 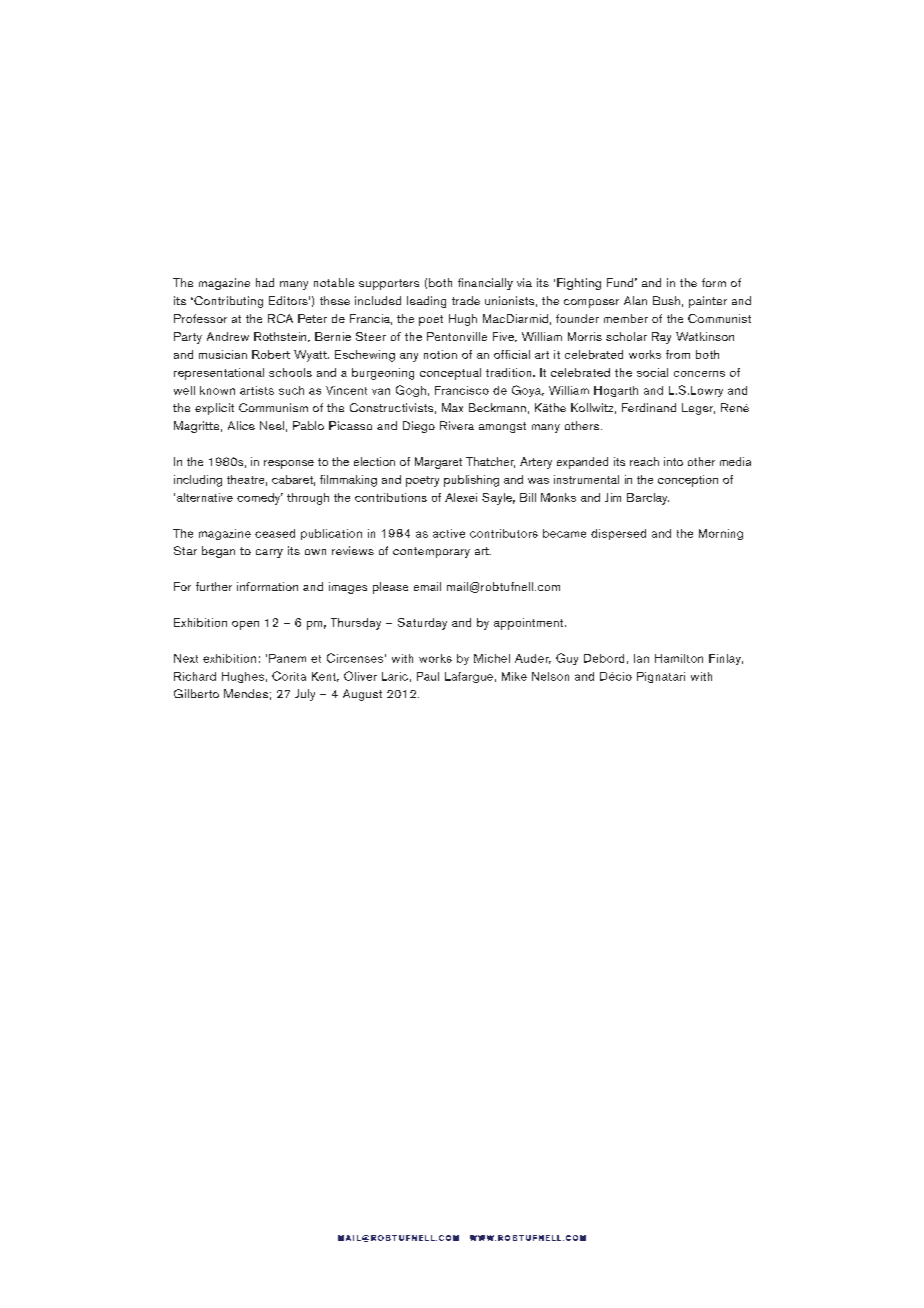 I want to click on comedy, so click(x=260, y=499).
